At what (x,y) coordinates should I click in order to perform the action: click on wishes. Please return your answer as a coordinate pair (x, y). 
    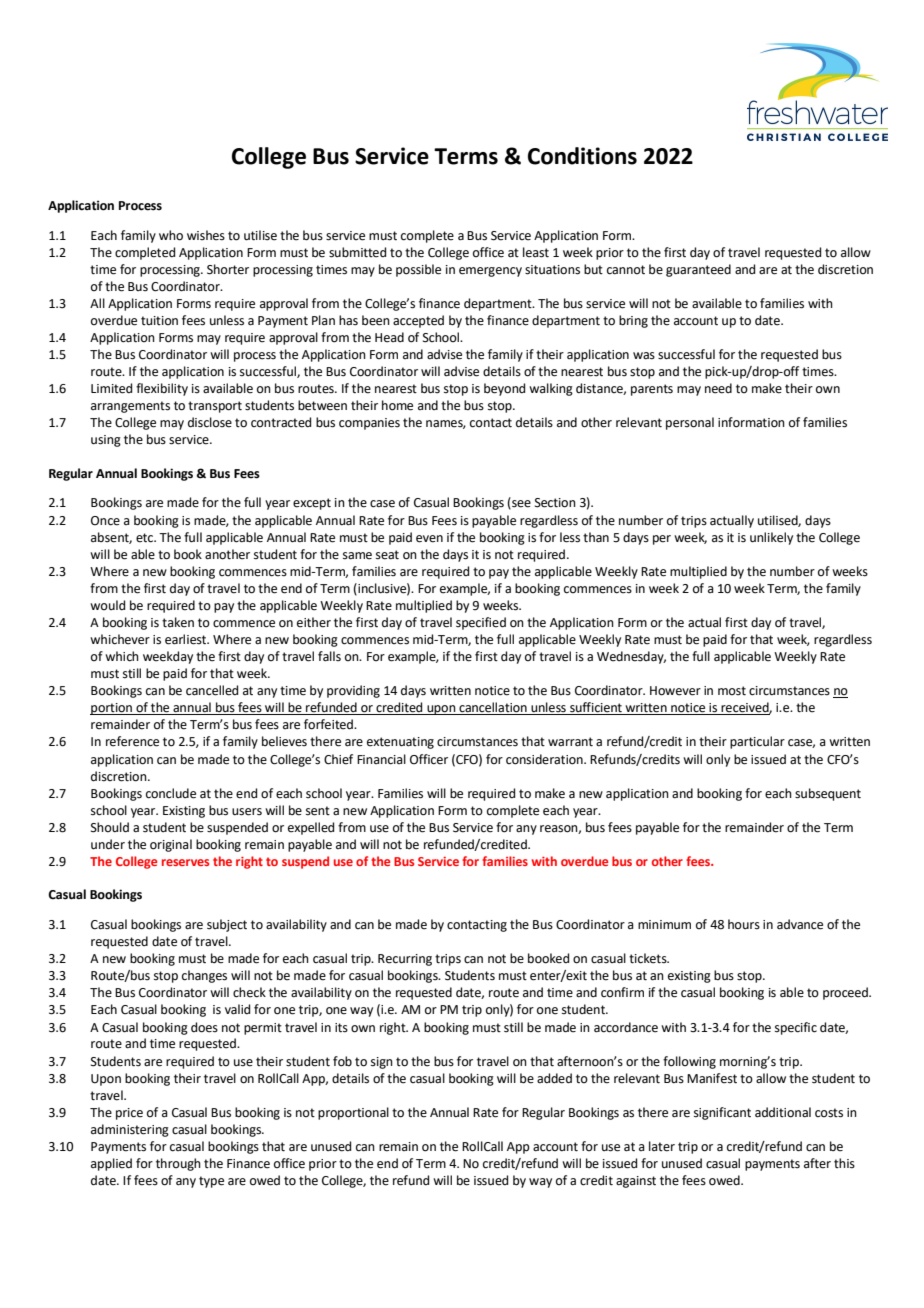
    Looking at the image, I should click on (206, 235).
